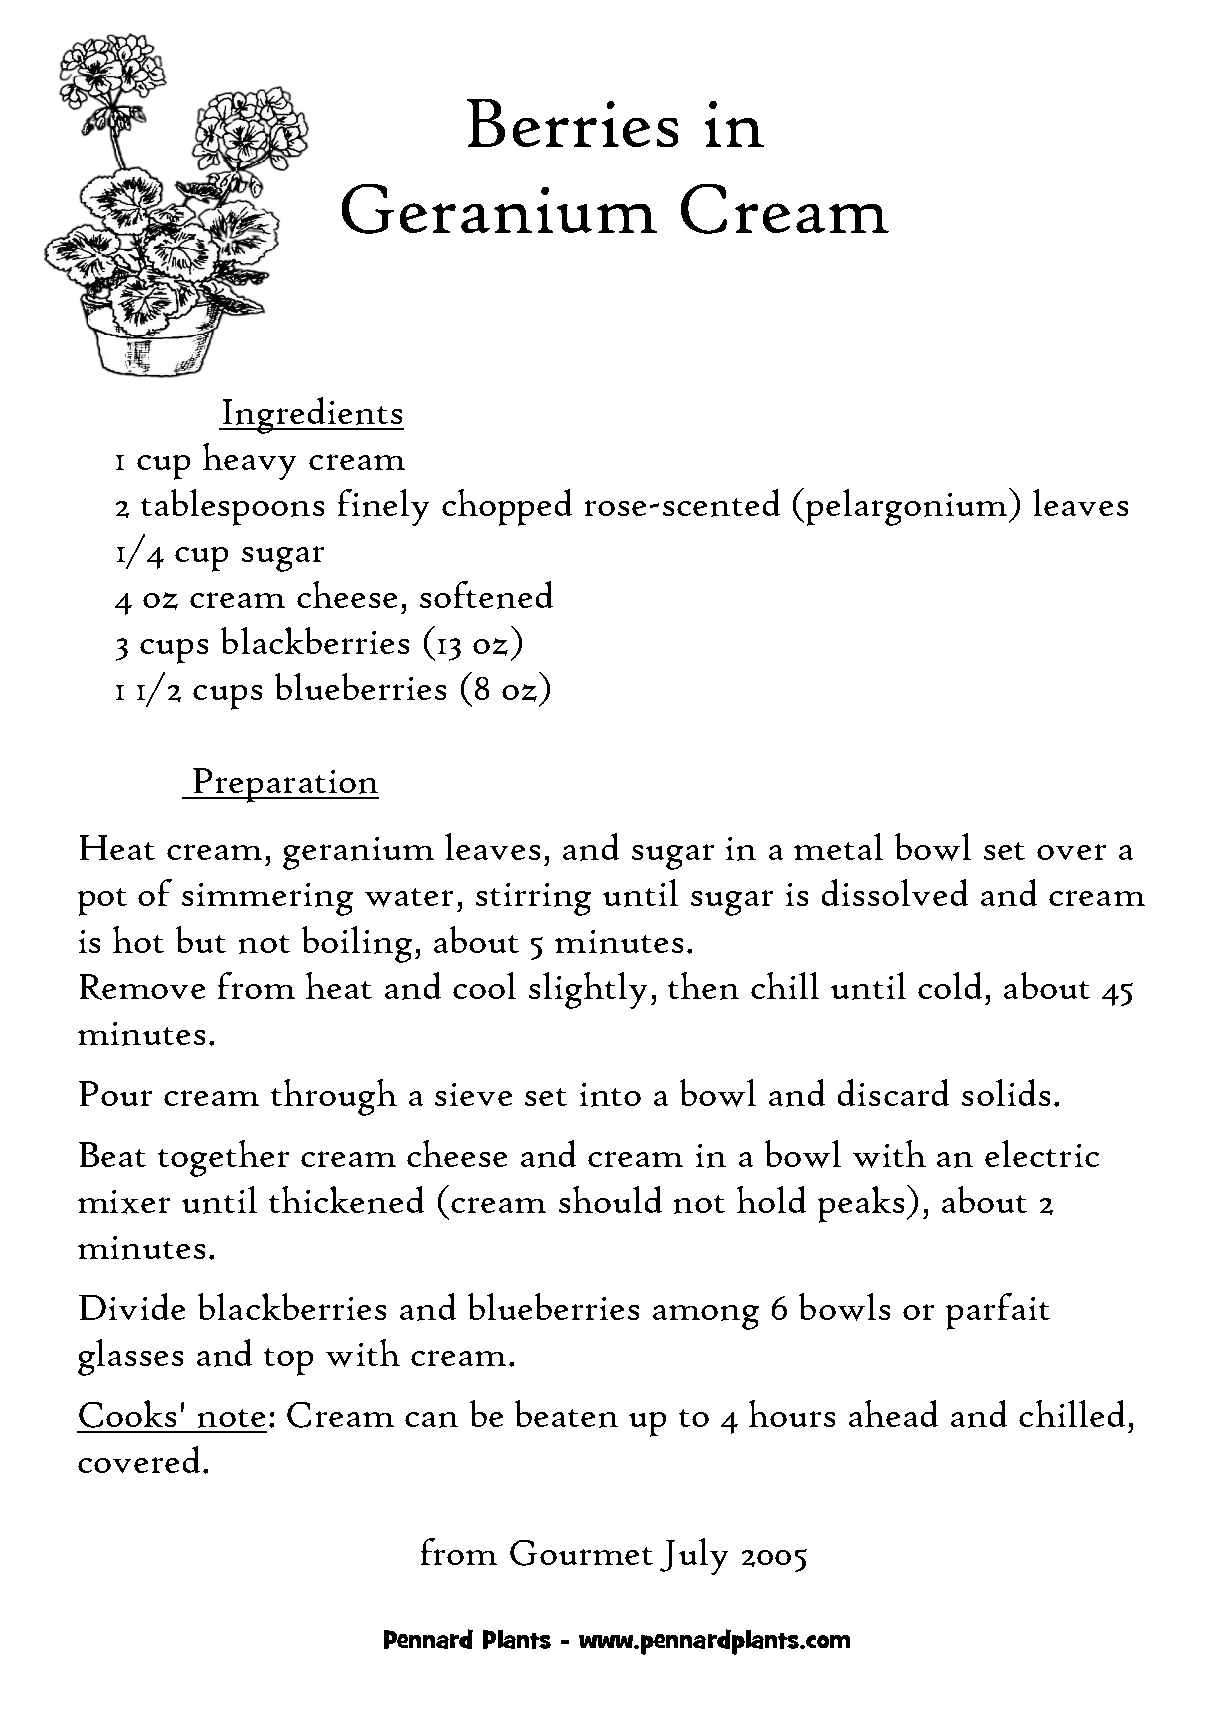  I want to click on stirring, so click(533, 899).
